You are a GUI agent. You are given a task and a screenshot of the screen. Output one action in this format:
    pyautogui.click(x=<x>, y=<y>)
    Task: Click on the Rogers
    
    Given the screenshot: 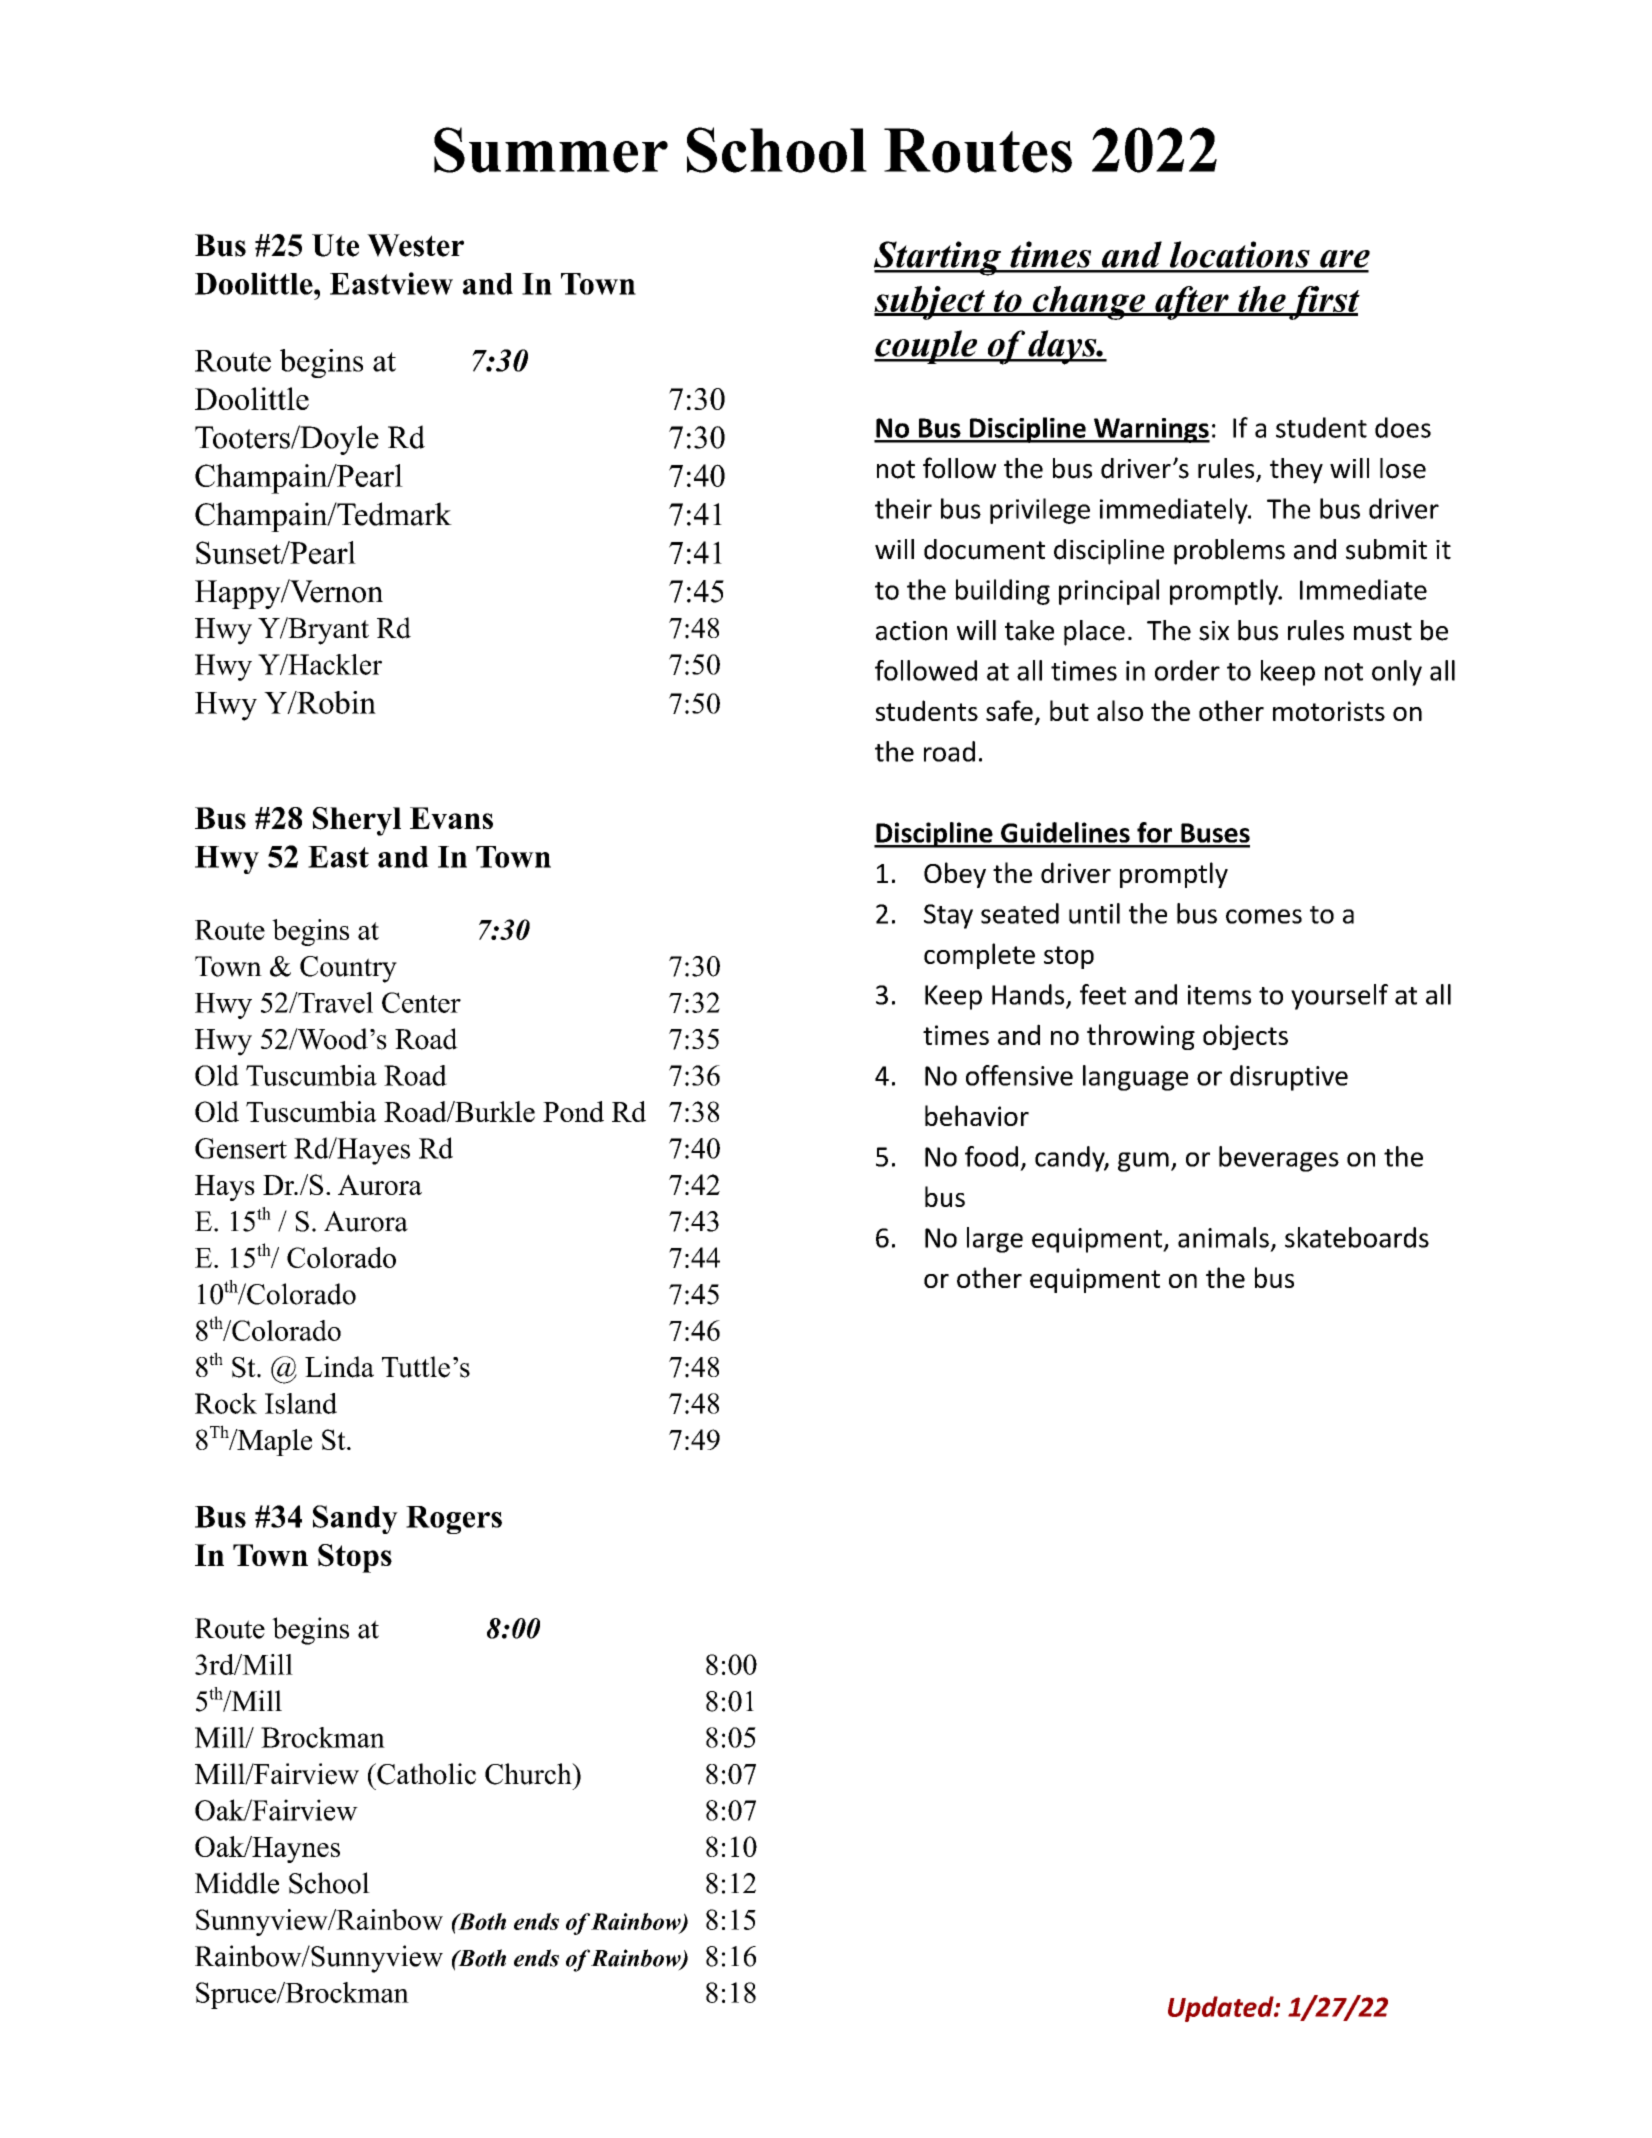 What is the action you would take?
    pyautogui.click(x=454, y=1520)
